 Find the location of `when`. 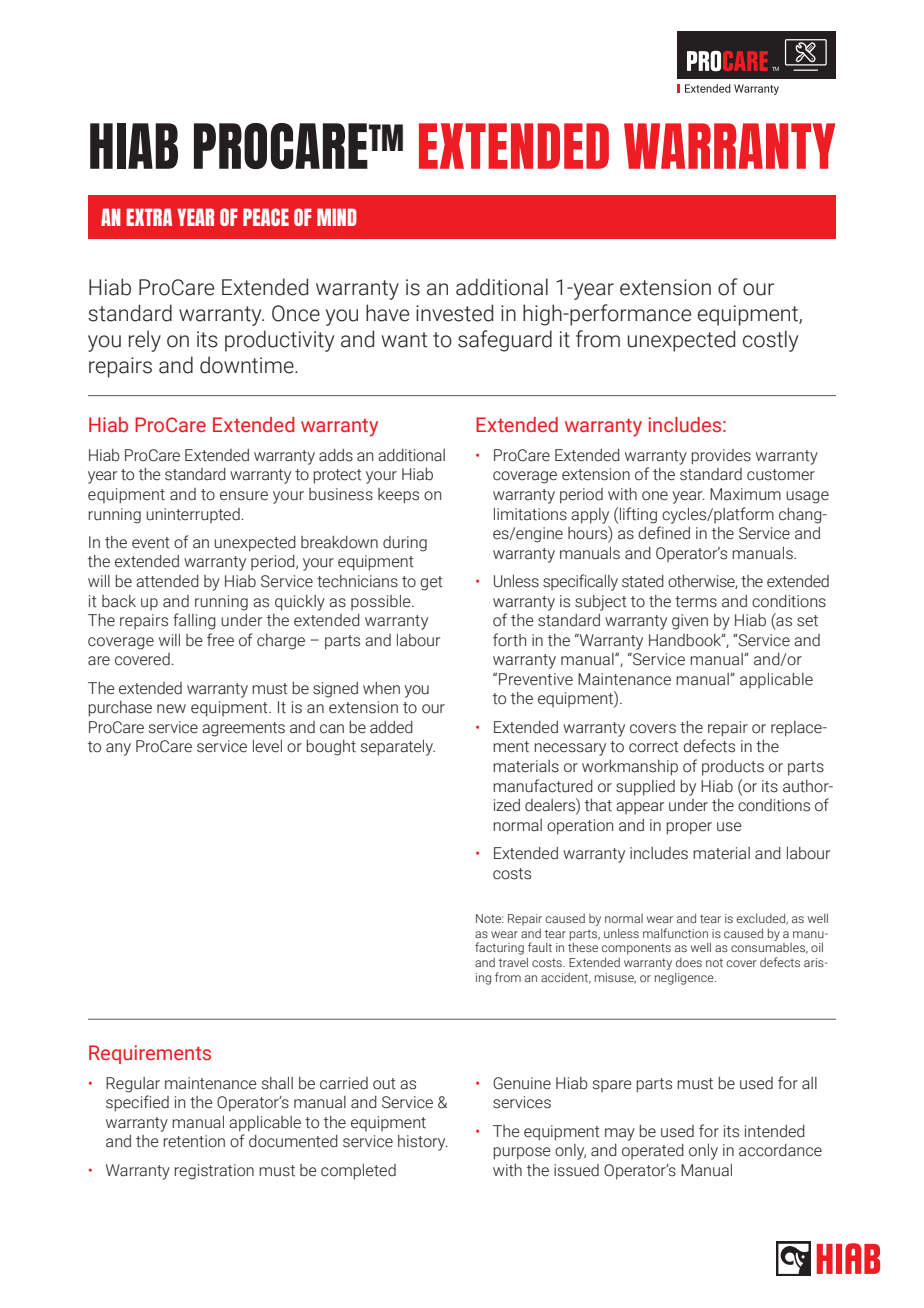

when is located at coordinates (381, 688).
